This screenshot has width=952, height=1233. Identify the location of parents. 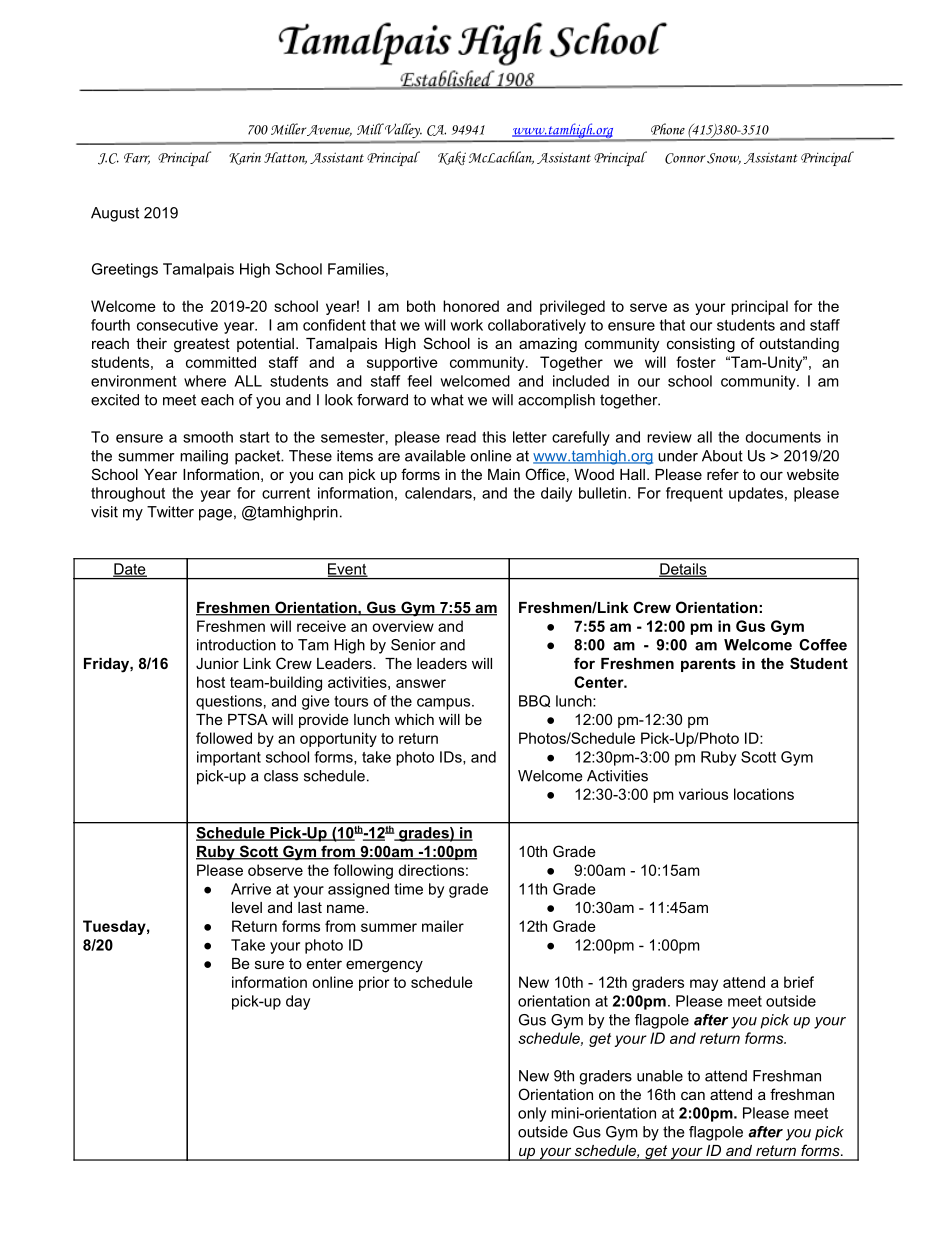
(708, 665).
